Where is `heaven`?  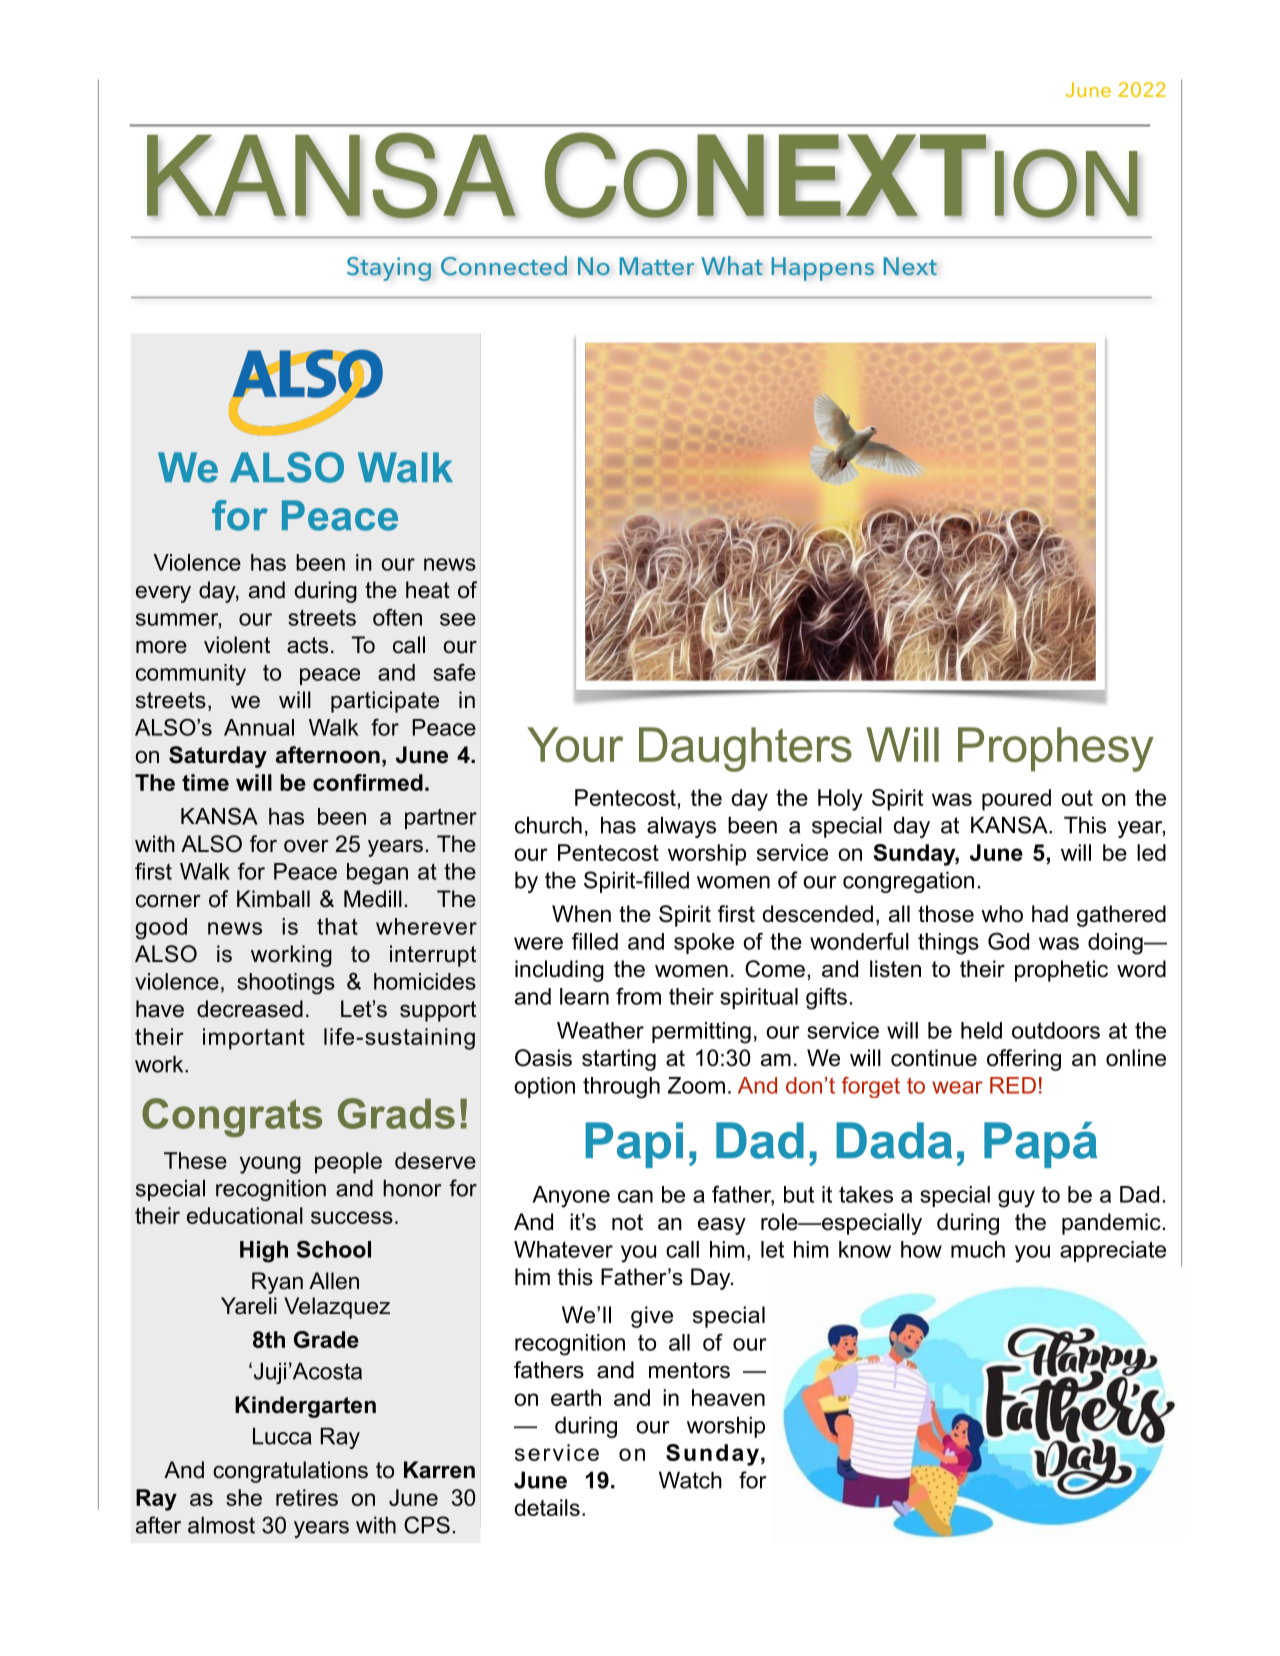 heaven is located at coordinates (728, 1397).
